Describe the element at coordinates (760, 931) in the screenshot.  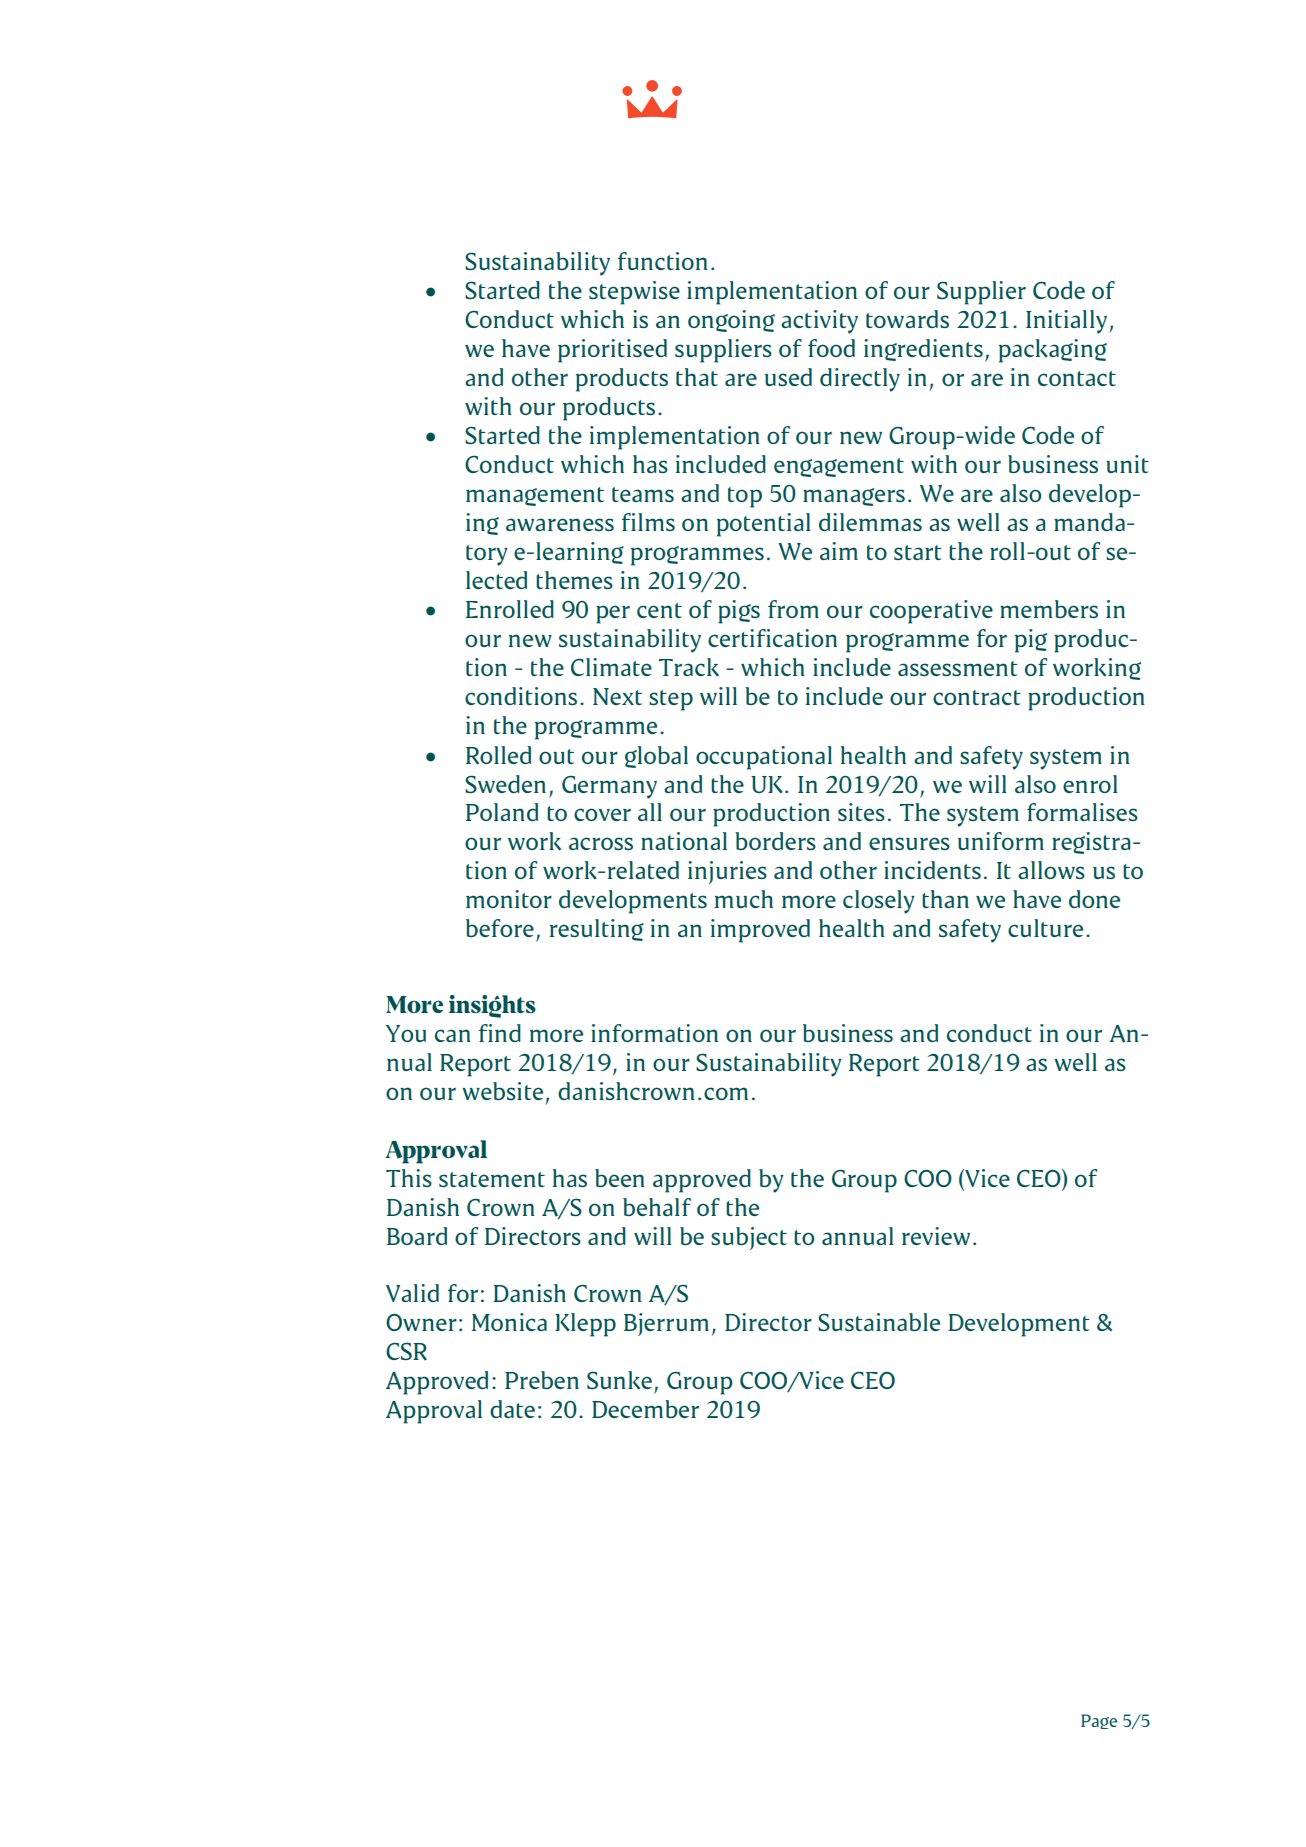
I see `improved` at that location.
